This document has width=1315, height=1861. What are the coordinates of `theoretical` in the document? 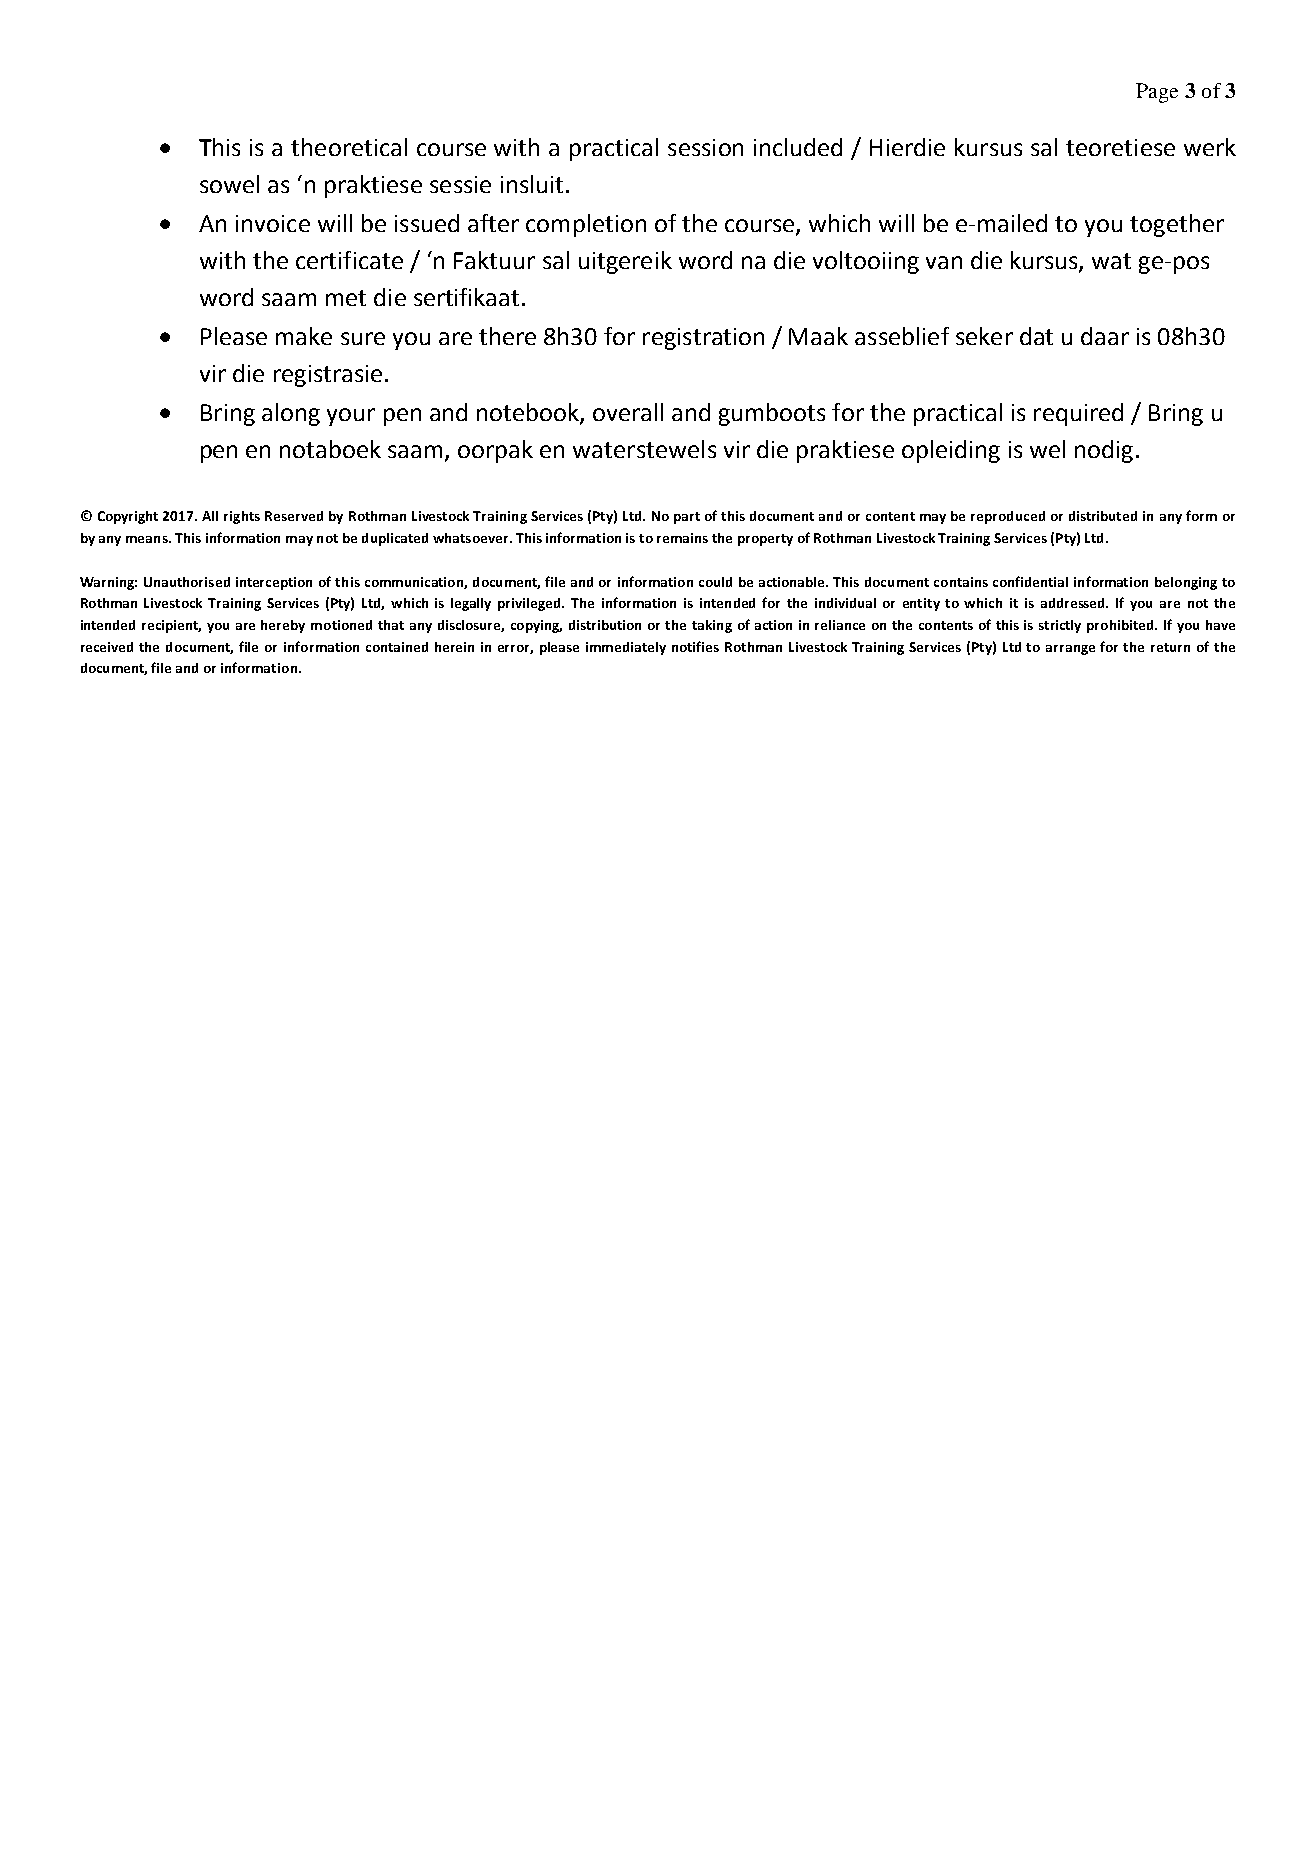 It's located at (349, 147).
